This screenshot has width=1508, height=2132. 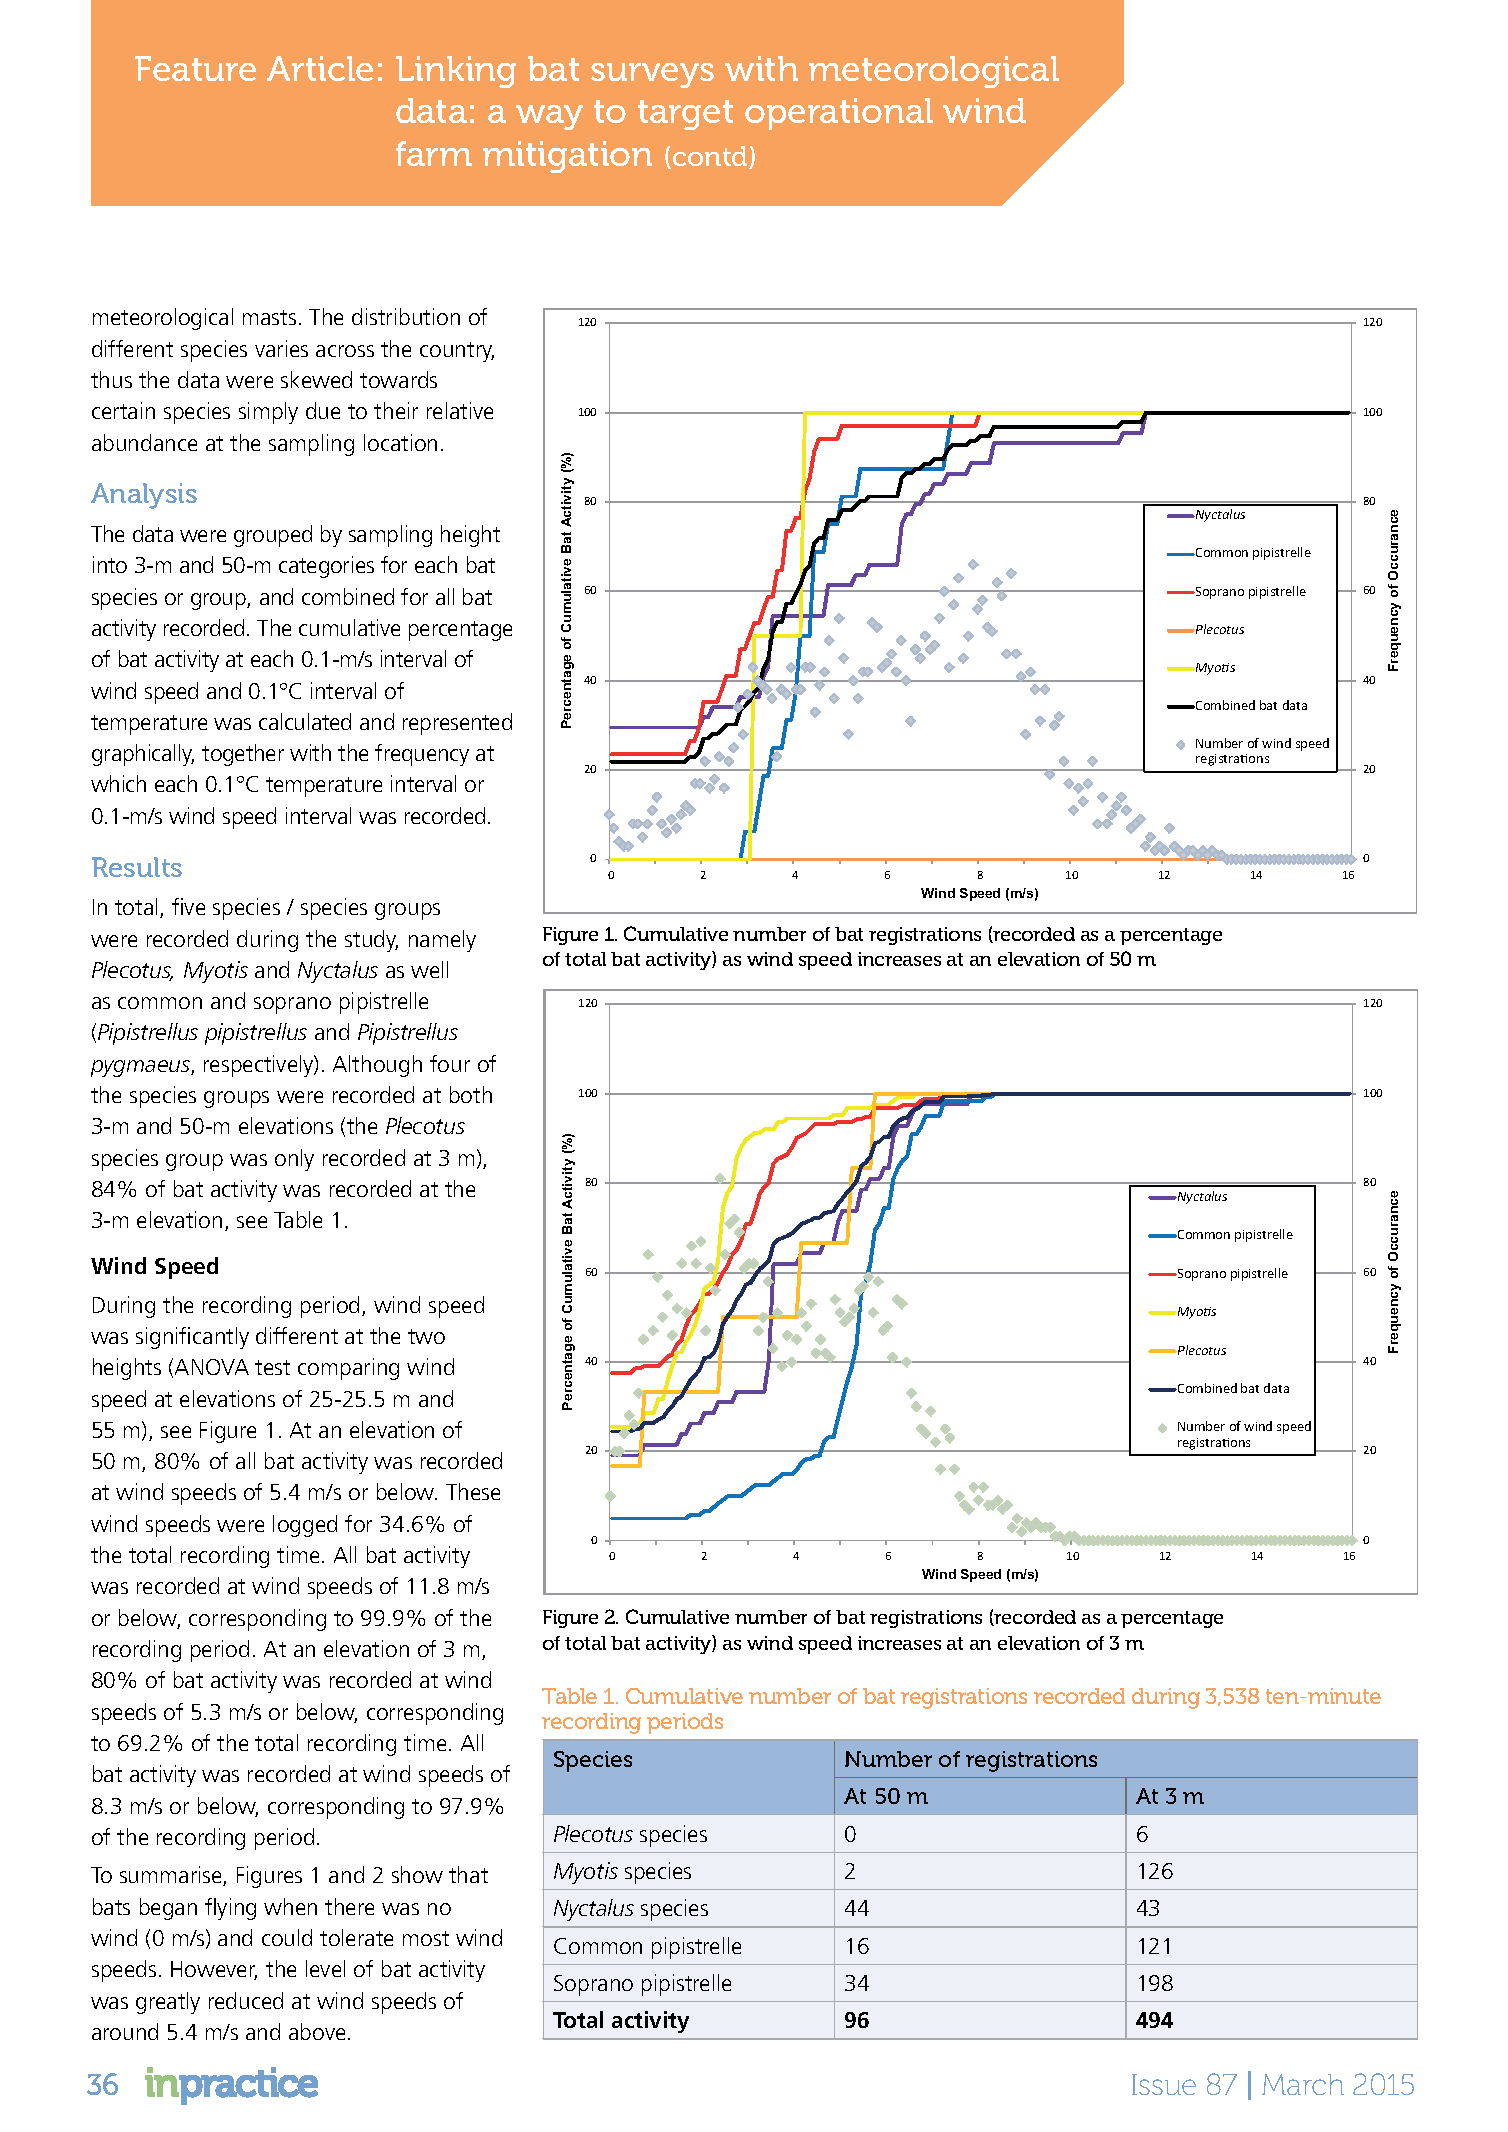 What do you see at coordinates (711, 157) in the screenshot?
I see `contd` at bounding box center [711, 157].
